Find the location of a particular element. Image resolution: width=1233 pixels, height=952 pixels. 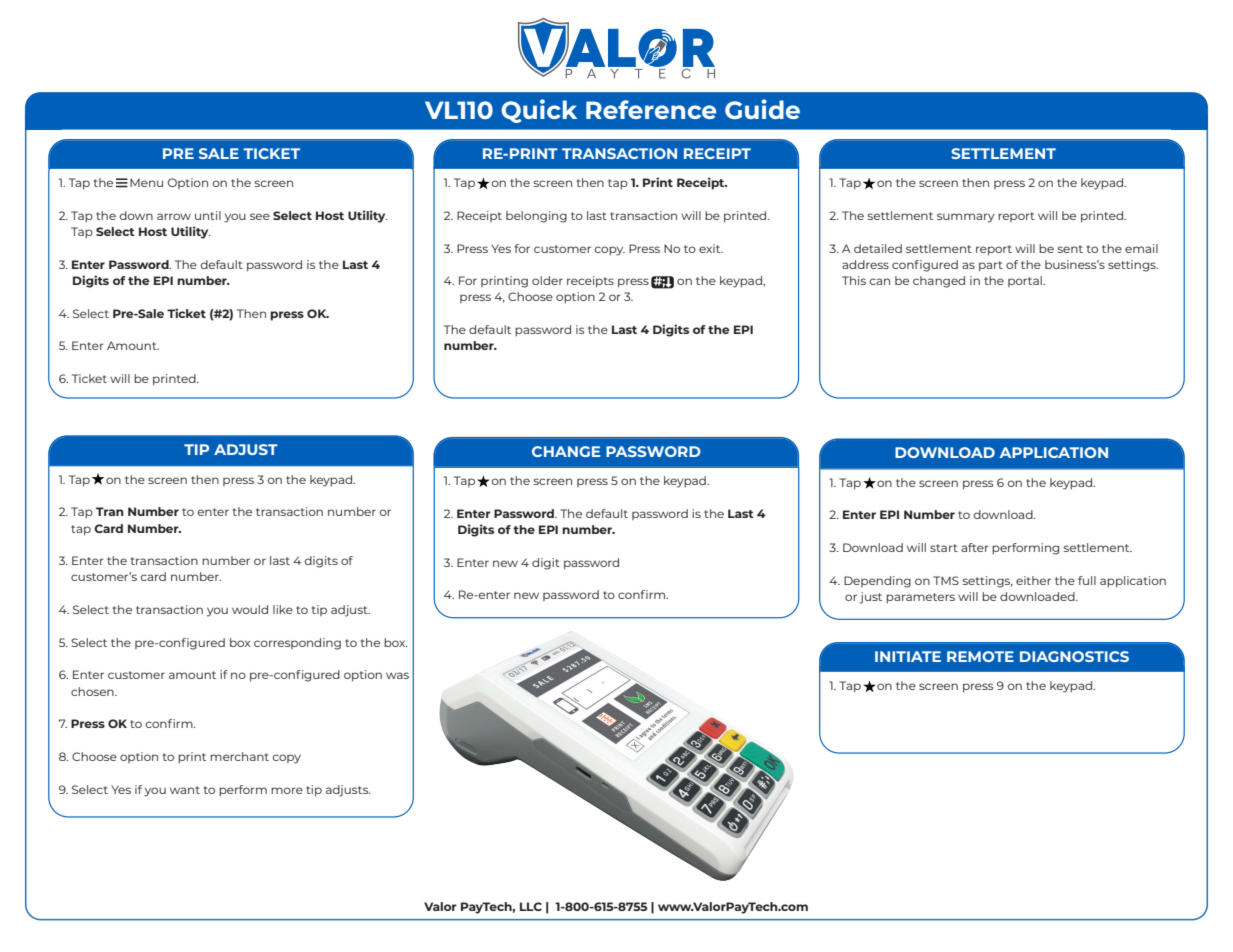

REMOTE is located at coordinates (980, 656).
